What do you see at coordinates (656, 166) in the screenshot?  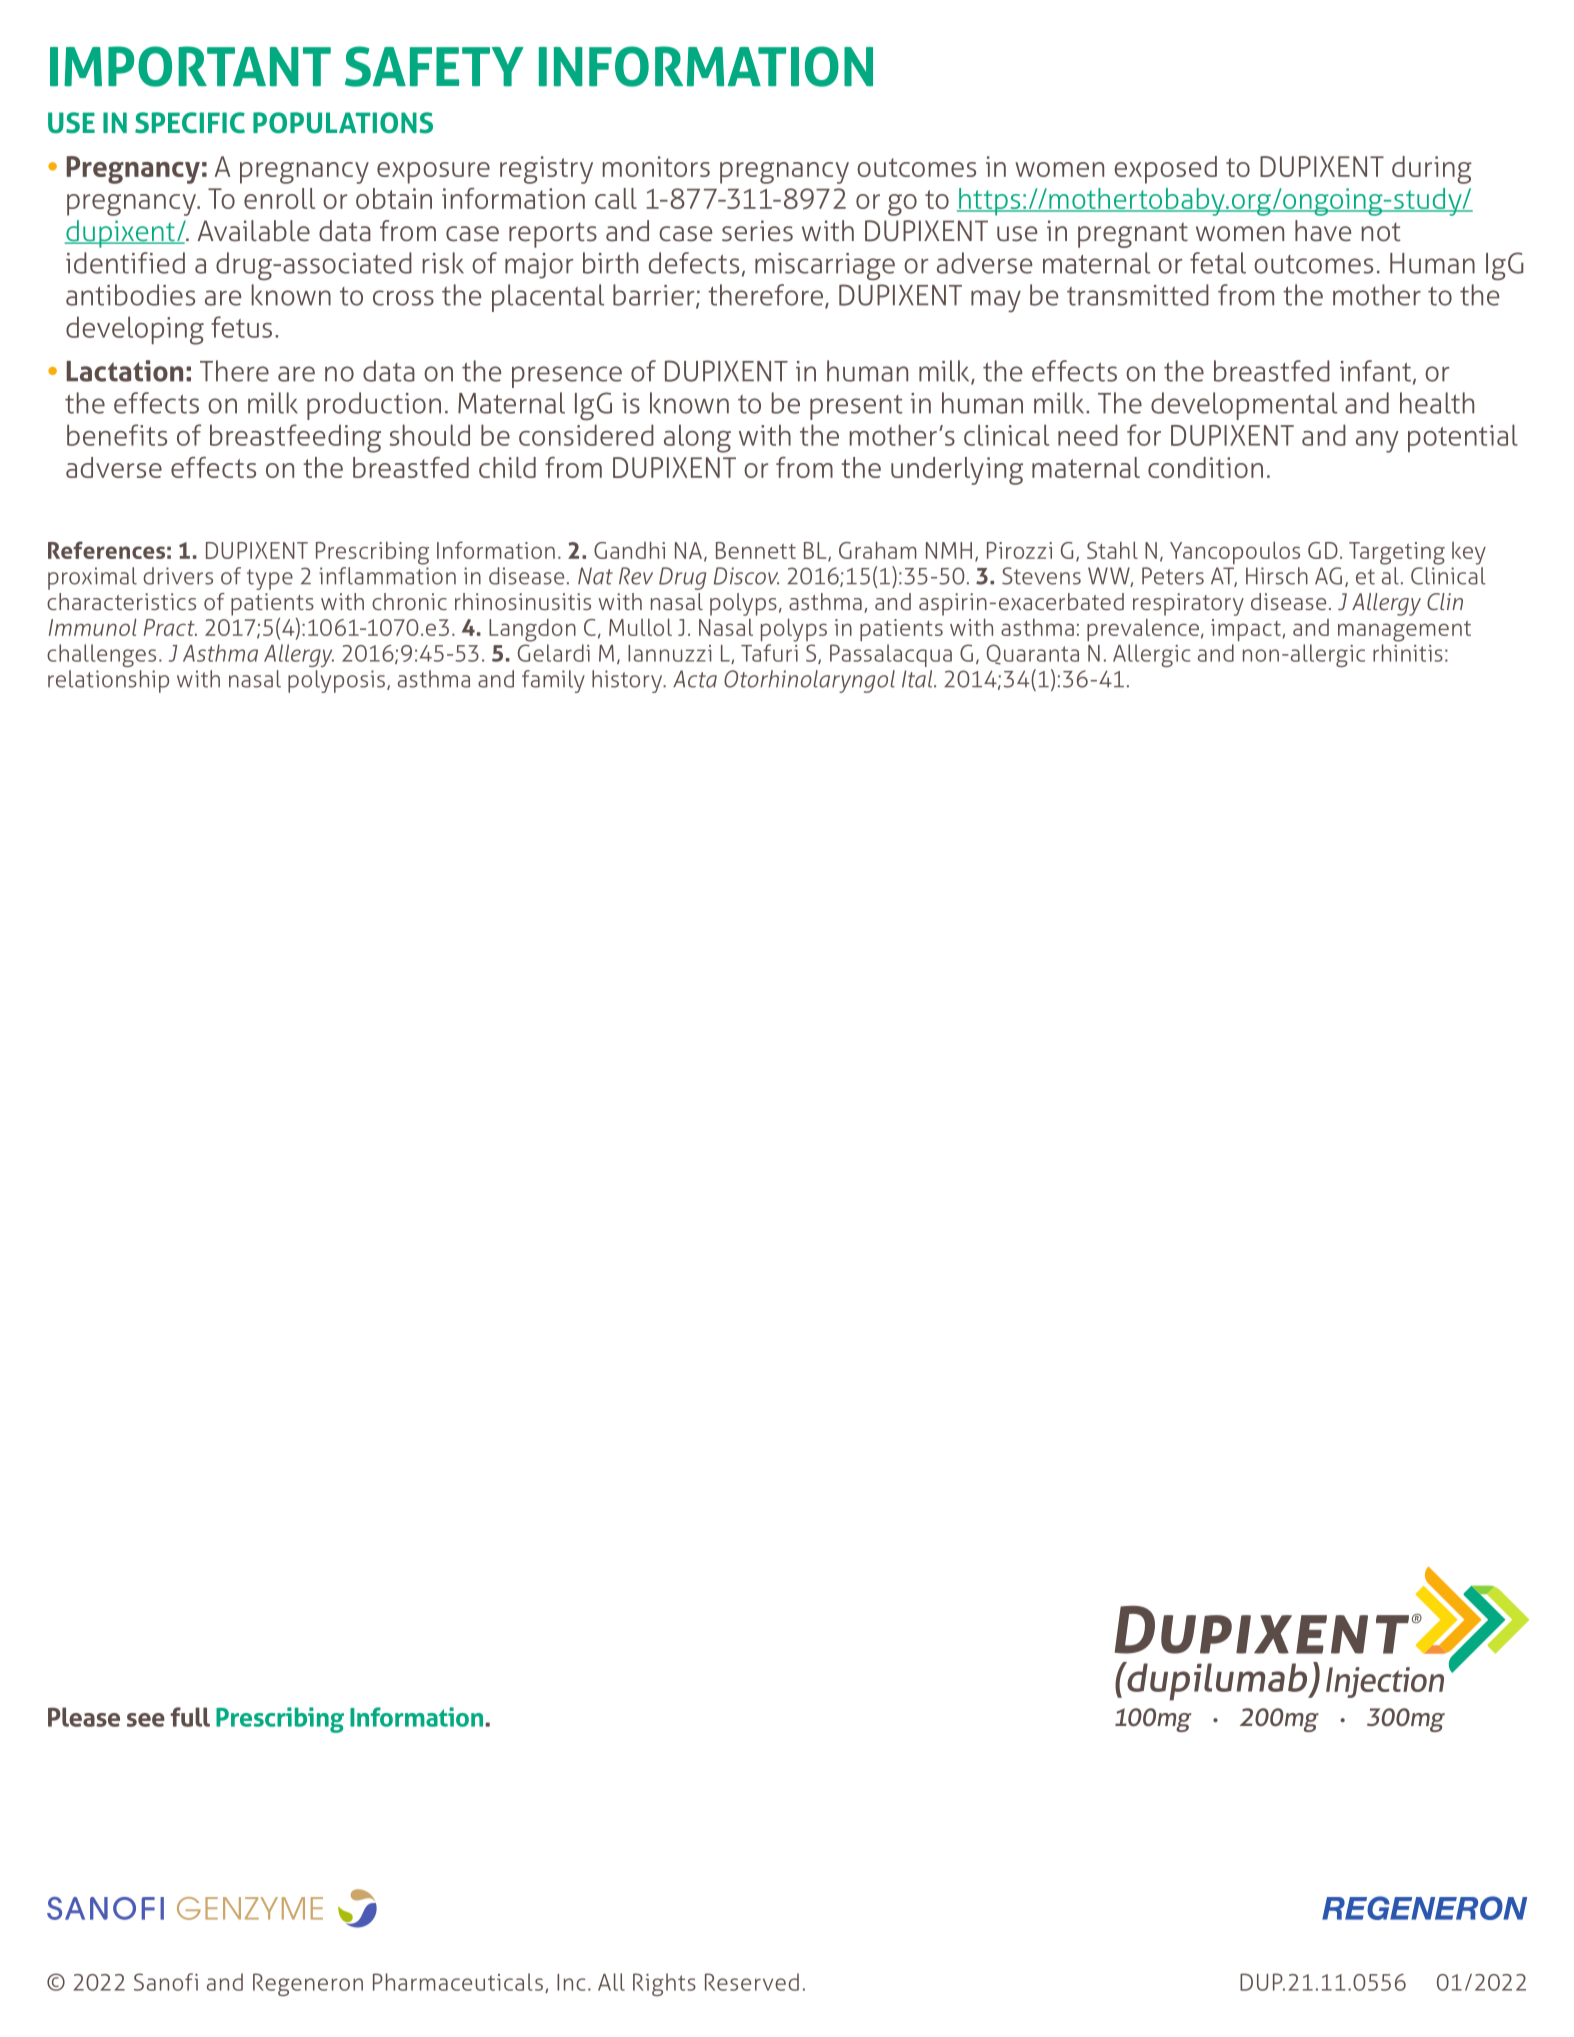 I see `monitors` at bounding box center [656, 166].
